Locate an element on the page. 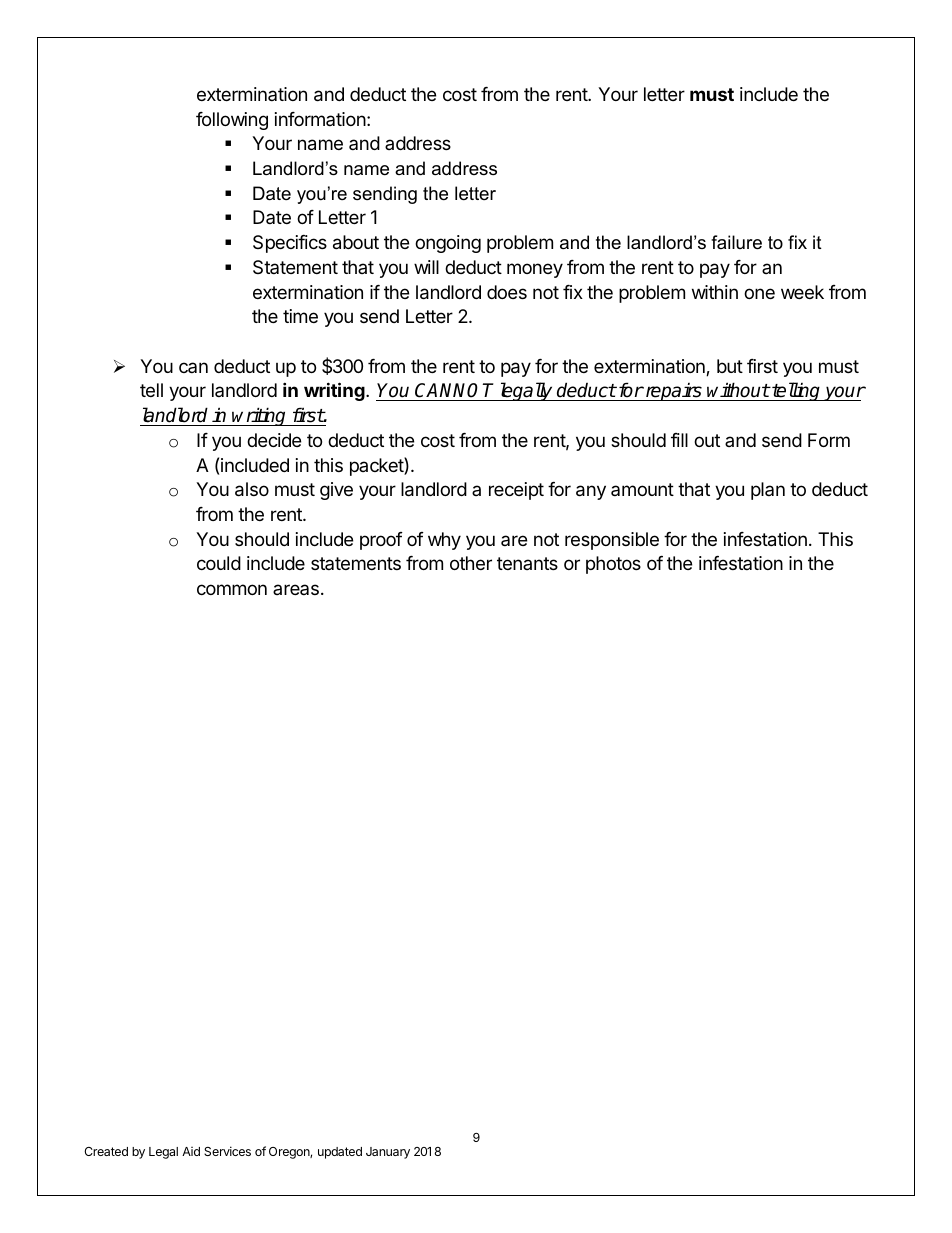 This image has width=952, height=1233. ongoing is located at coordinates (448, 244).
